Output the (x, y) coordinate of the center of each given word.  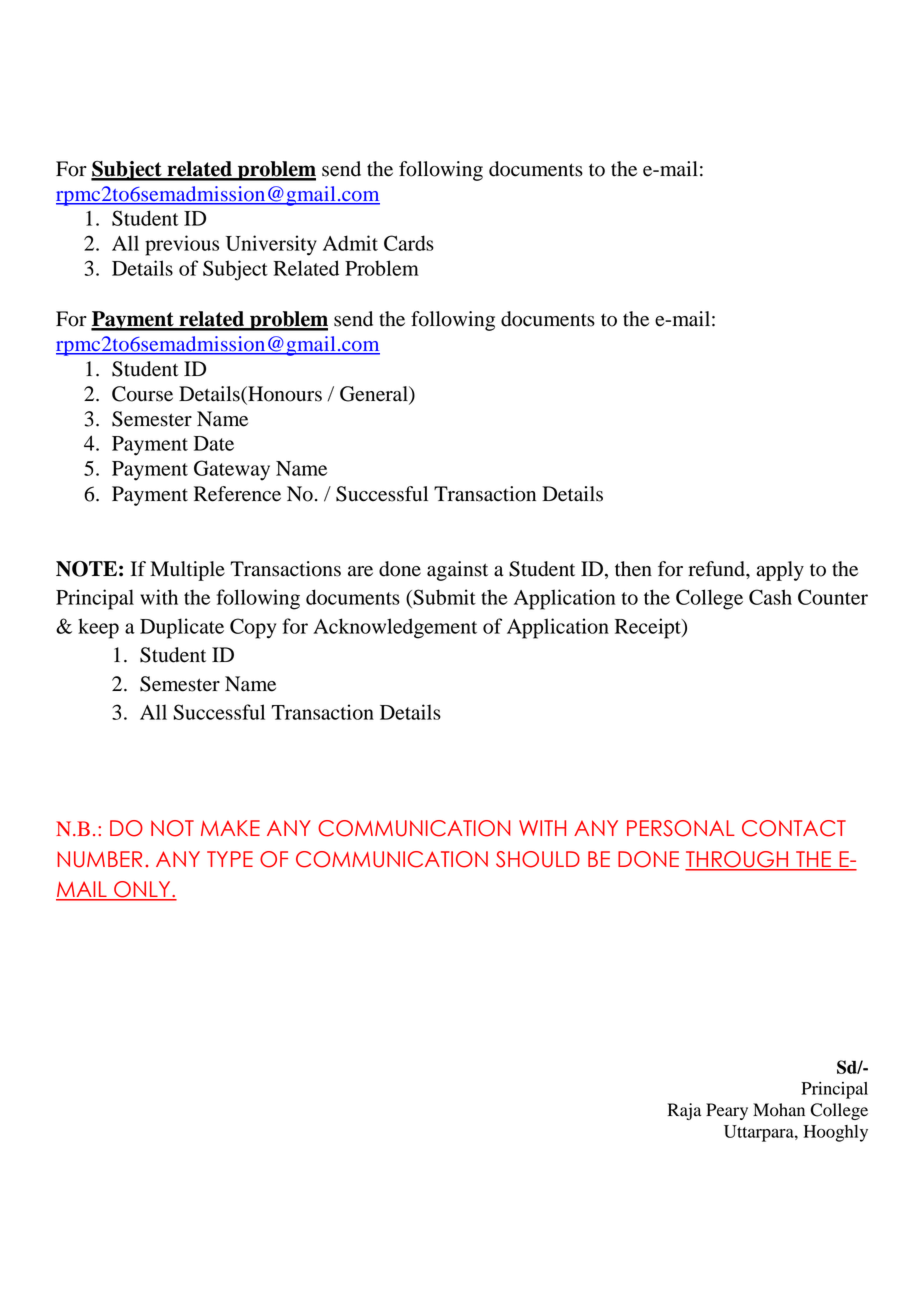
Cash (770, 597)
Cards (409, 243)
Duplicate (182, 628)
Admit (350, 243)
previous (182, 245)
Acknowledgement (395, 628)
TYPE (230, 859)
